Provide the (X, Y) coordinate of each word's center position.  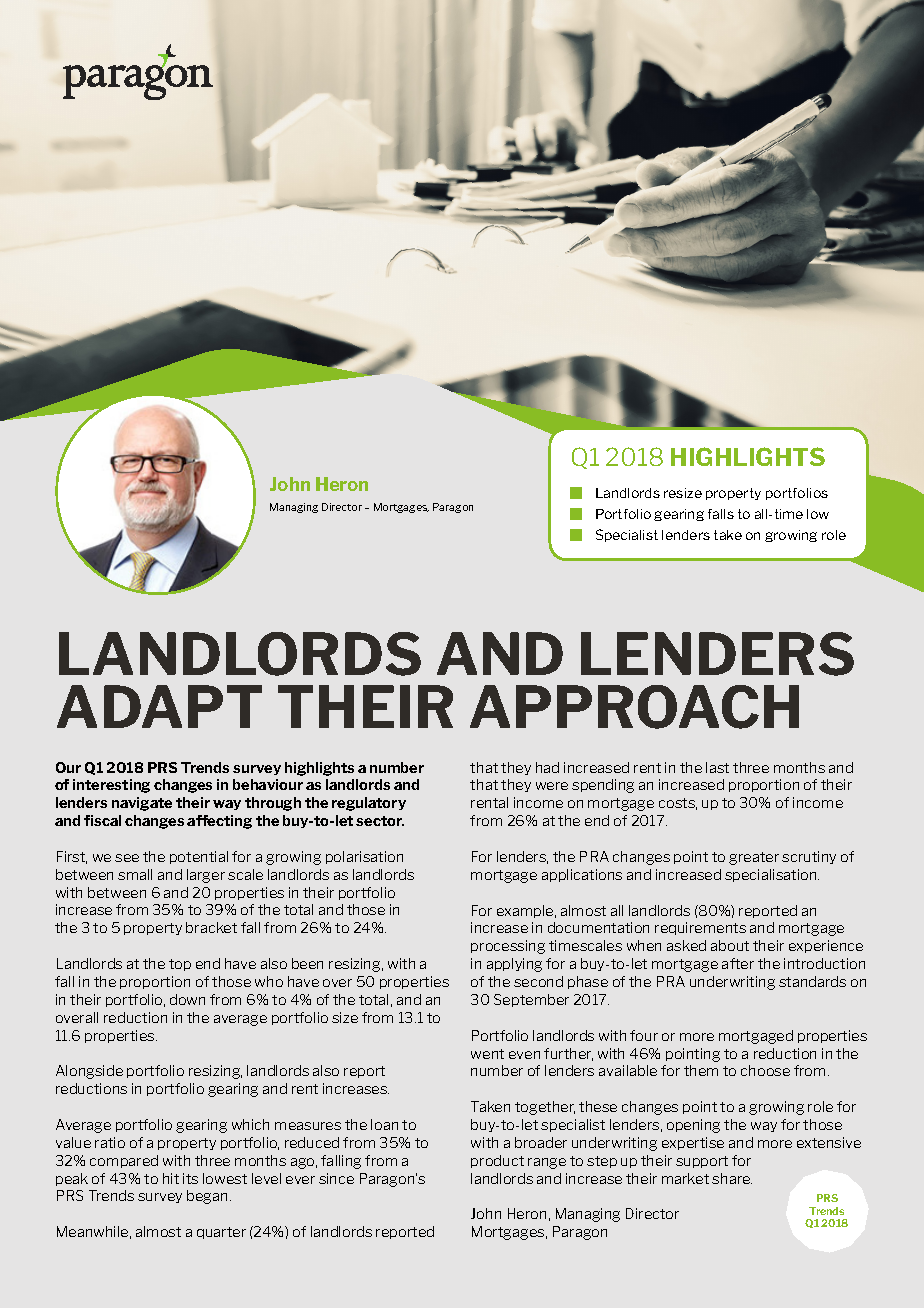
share (732, 1178)
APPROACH (634, 707)
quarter (221, 1233)
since (336, 1178)
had (547, 767)
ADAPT (159, 706)
